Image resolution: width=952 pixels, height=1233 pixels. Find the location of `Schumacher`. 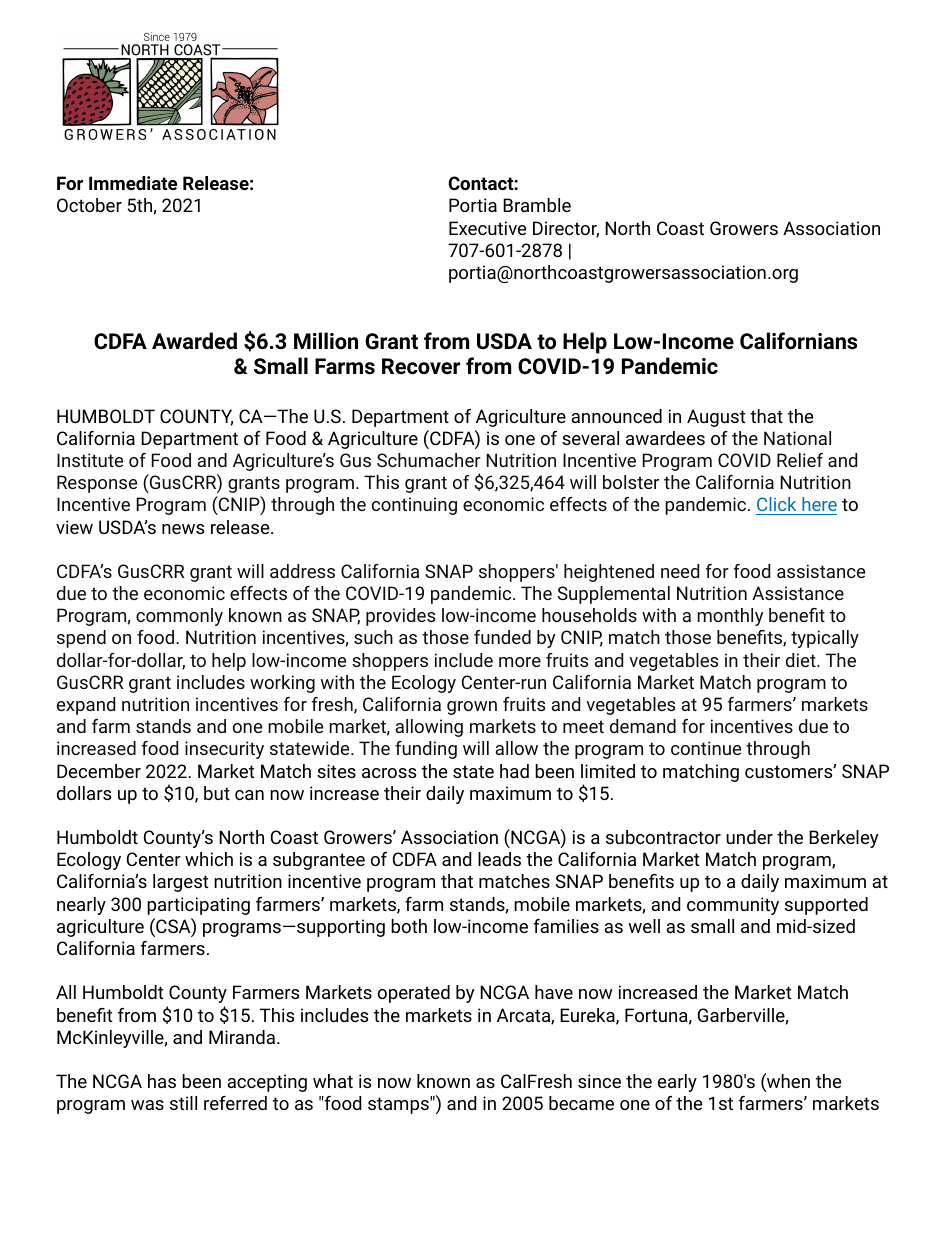

Schumacher is located at coordinates (429, 460).
